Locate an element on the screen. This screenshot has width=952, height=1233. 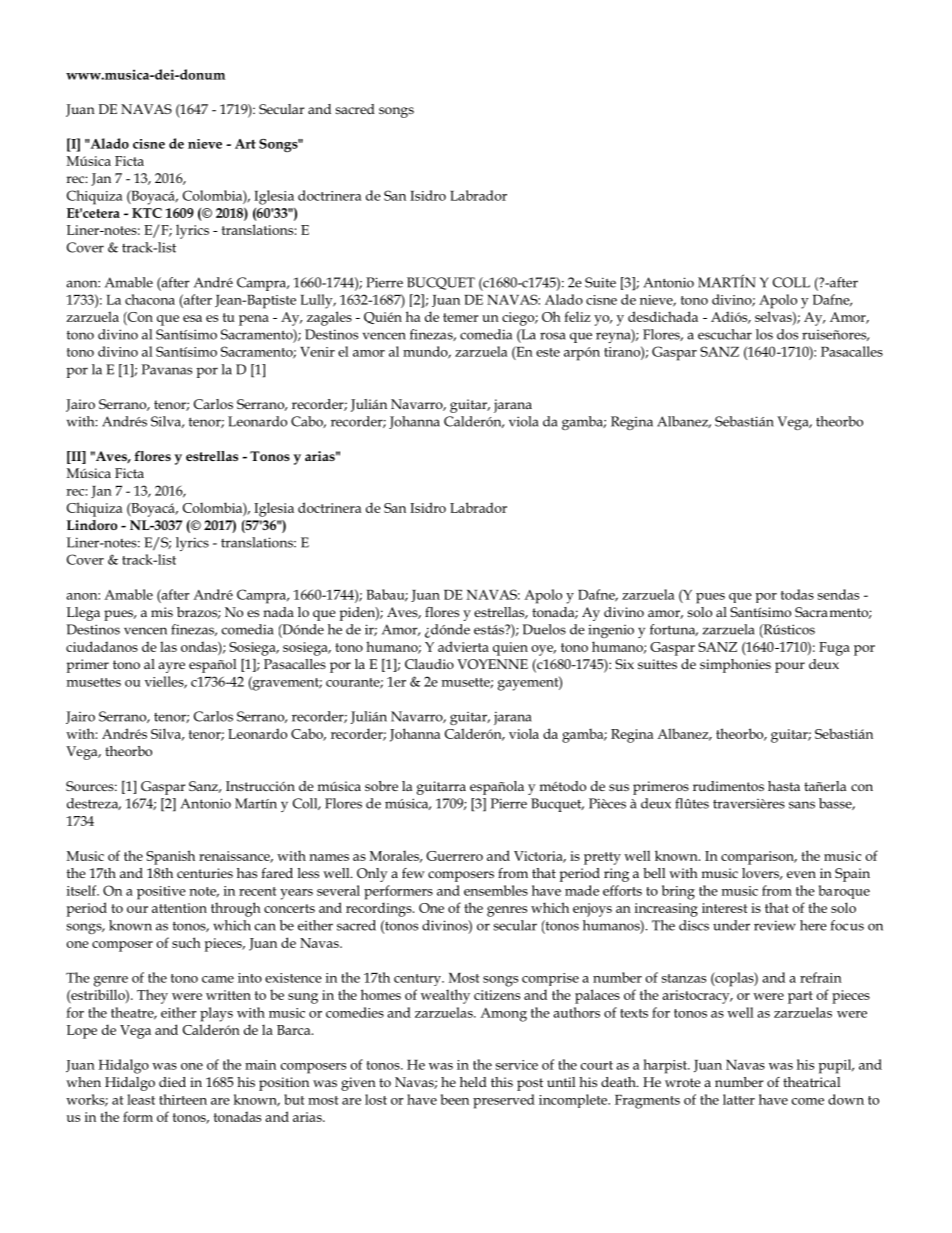
dos is located at coordinates (787, 334).
